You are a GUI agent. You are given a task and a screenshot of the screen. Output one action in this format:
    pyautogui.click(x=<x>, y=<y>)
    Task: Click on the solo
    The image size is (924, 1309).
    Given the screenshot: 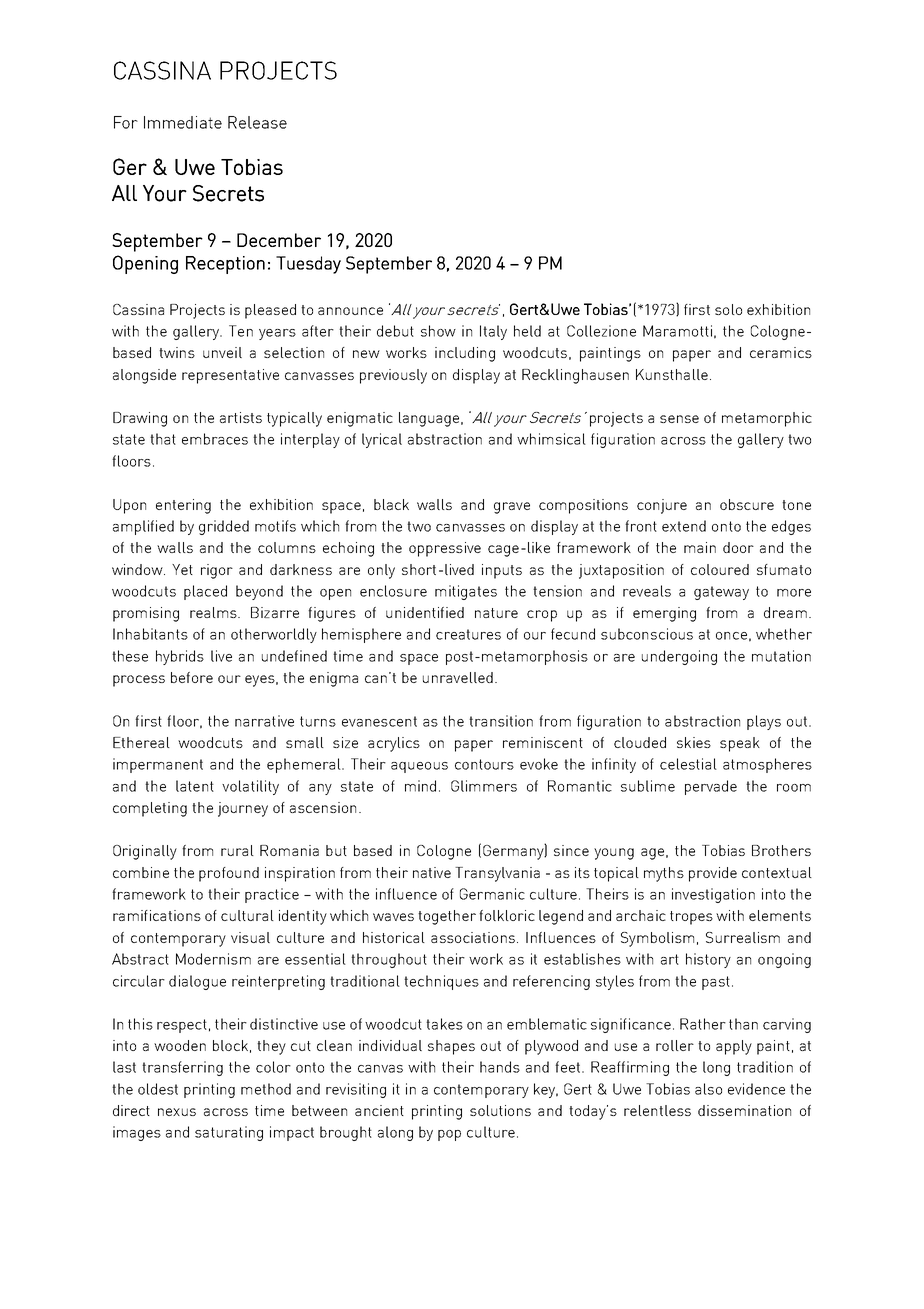 What is the action you would take?
    pyautogui.click(x=728, y=309)
